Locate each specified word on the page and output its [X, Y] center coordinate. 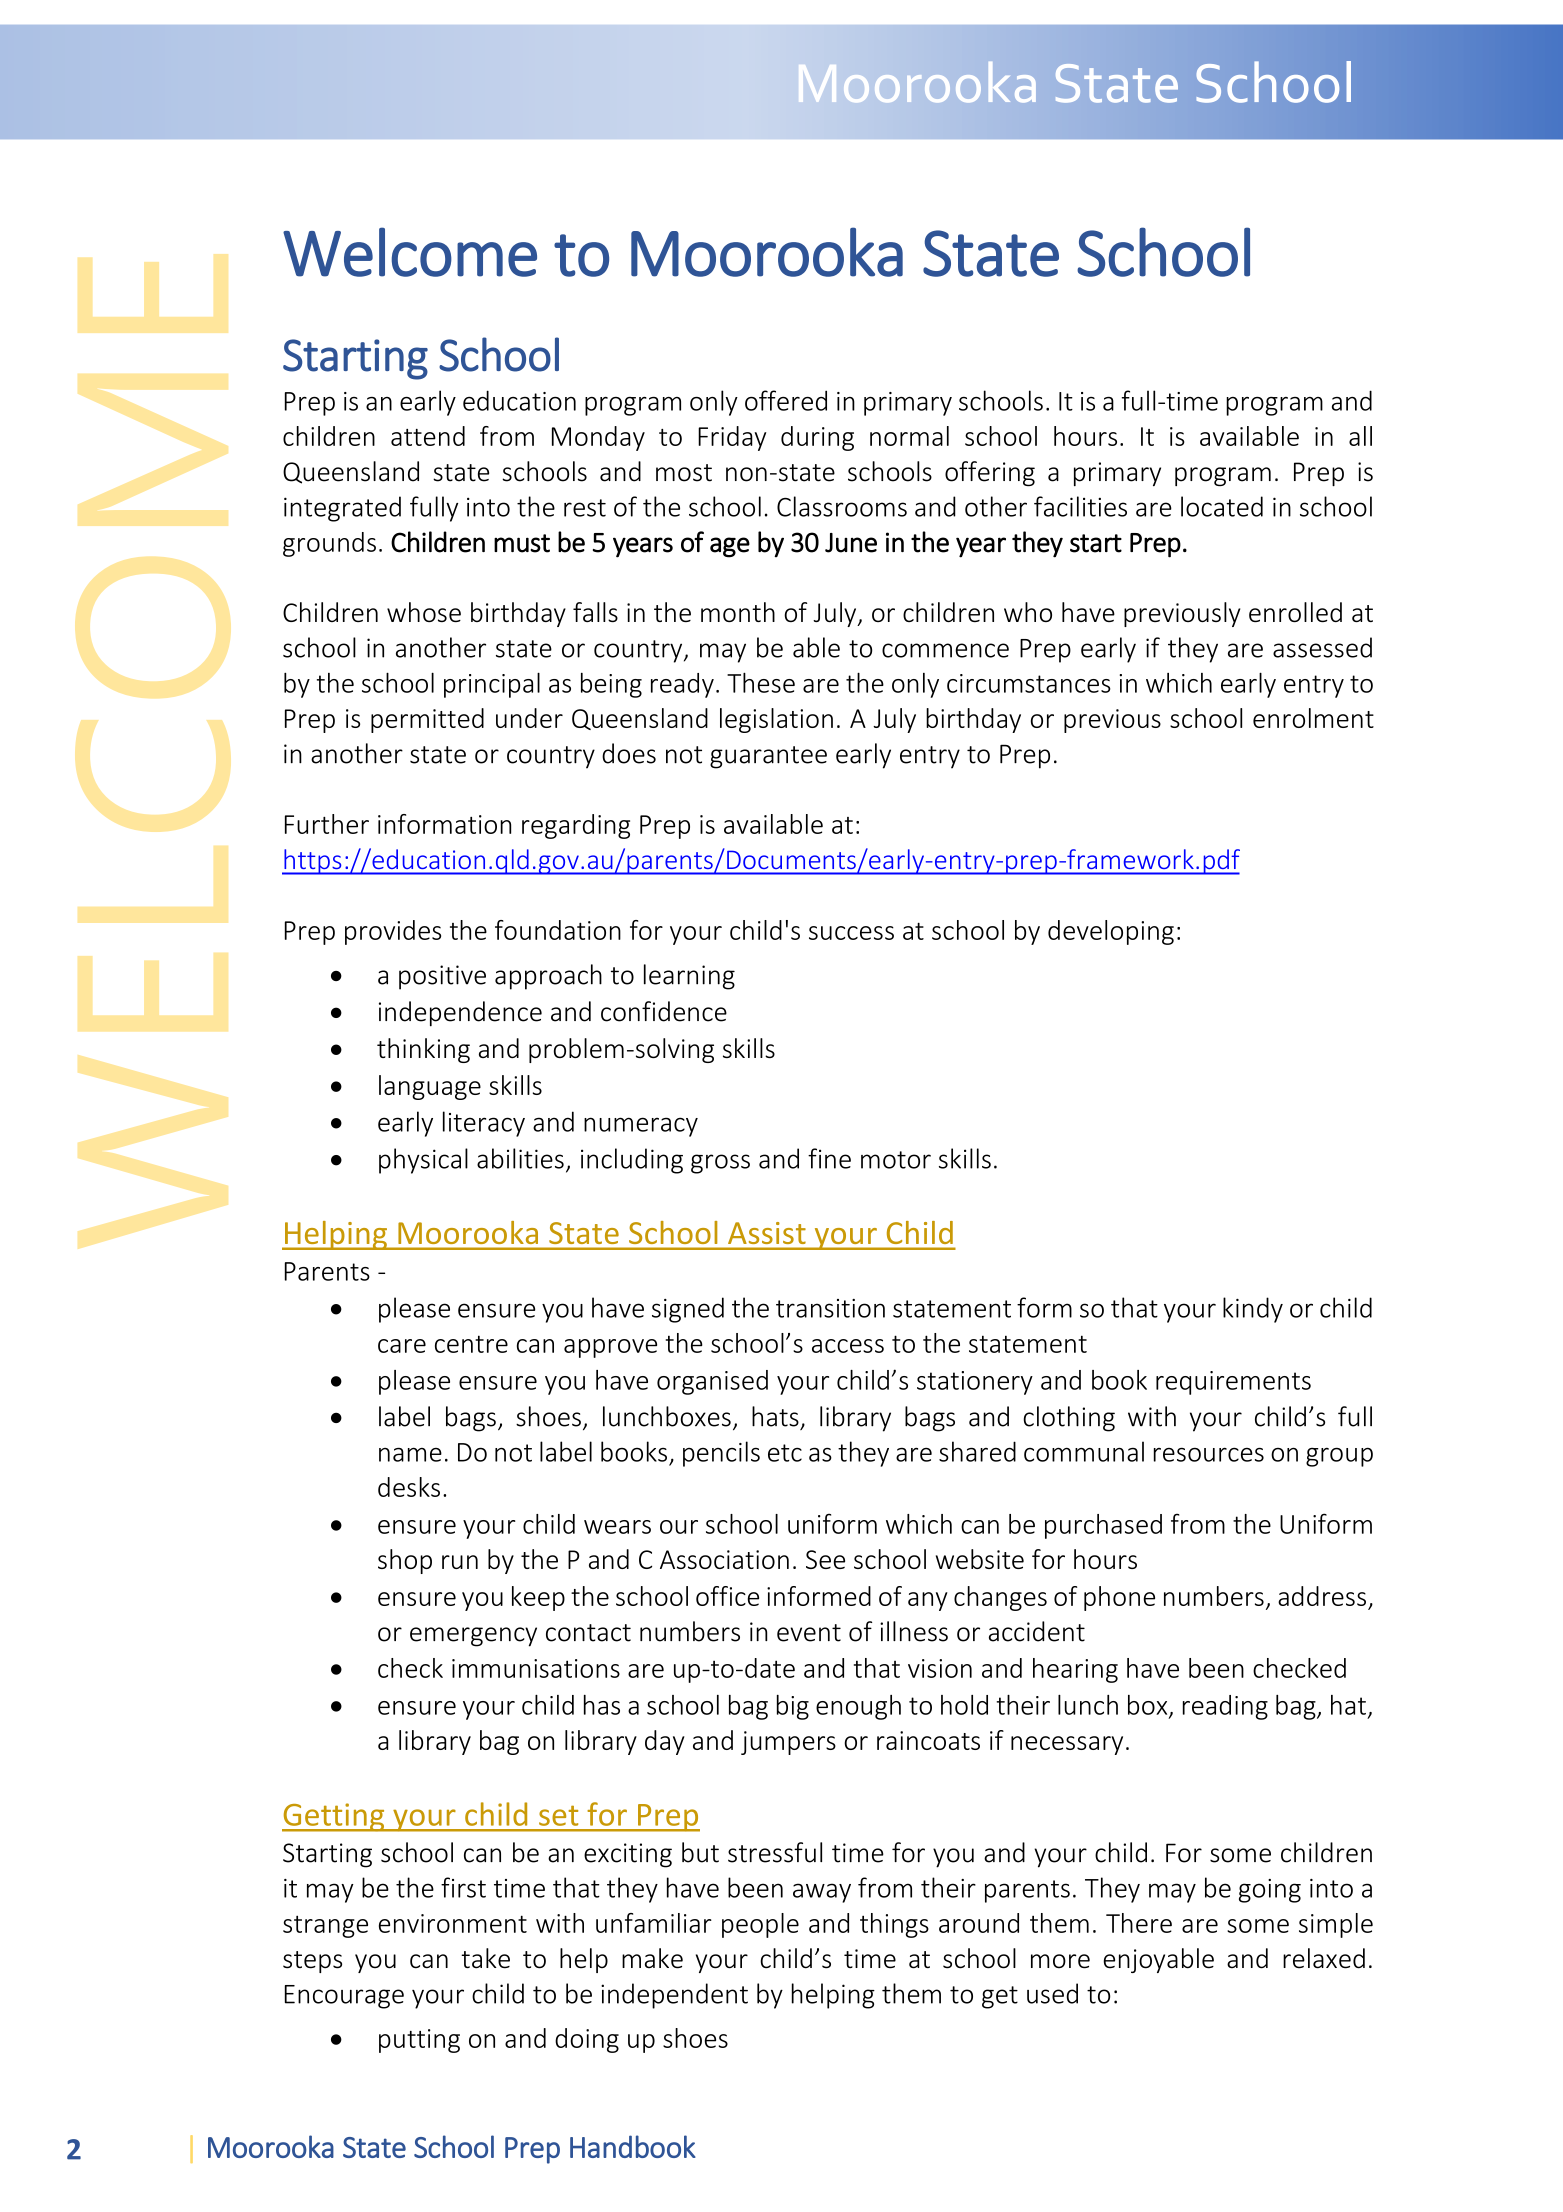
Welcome [410, 252]
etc [785, 1453]
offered [786, 400]
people [760, 1925]
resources [1209, 1454]
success [851, 933]
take [485, 1958]
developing [1111, 932]
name [410, 1454]
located [1222, 506]
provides [393, 932]
